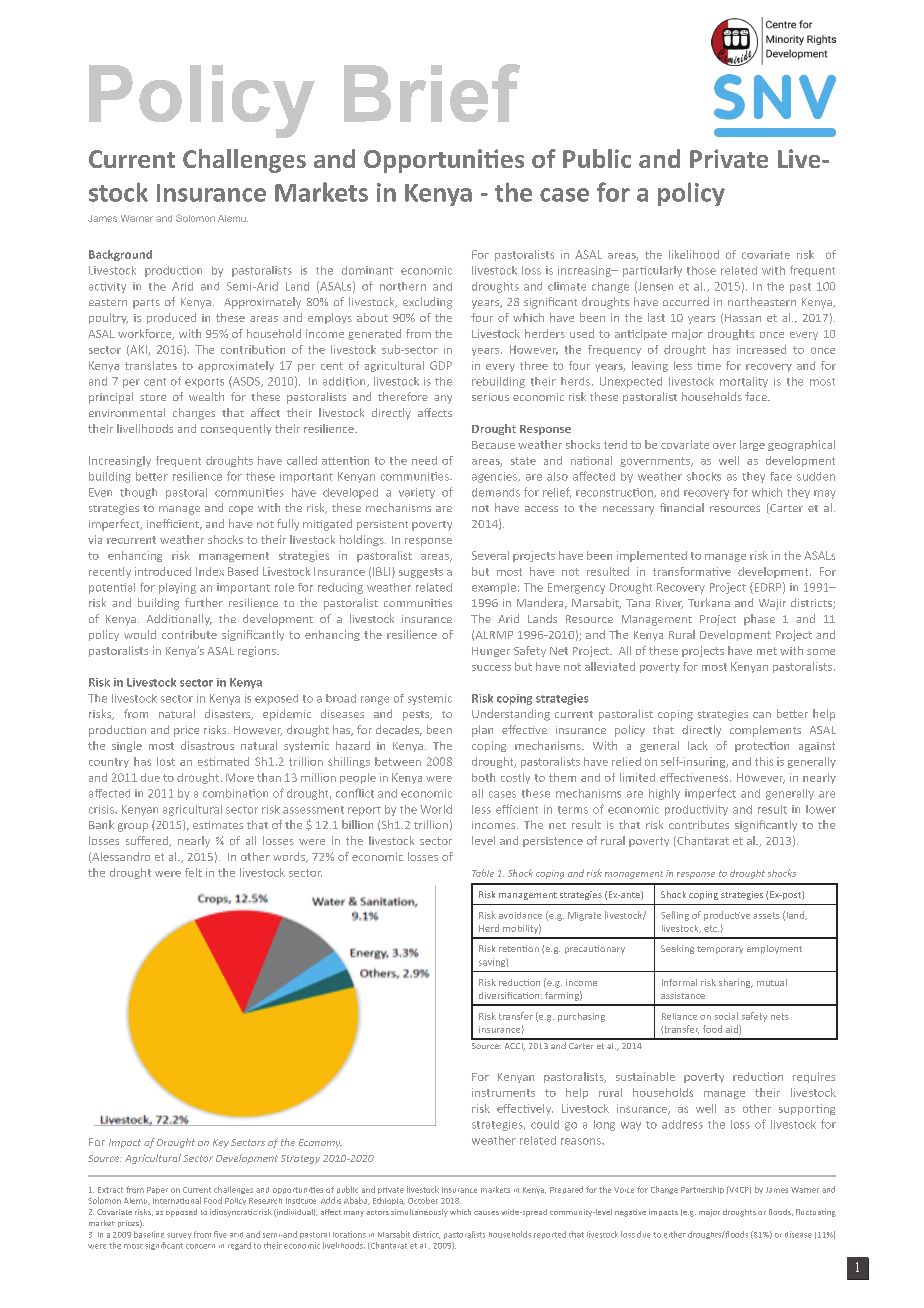 The height and width of the screenshot is (1308, 924). I want to click on success, so click(491, 668).
